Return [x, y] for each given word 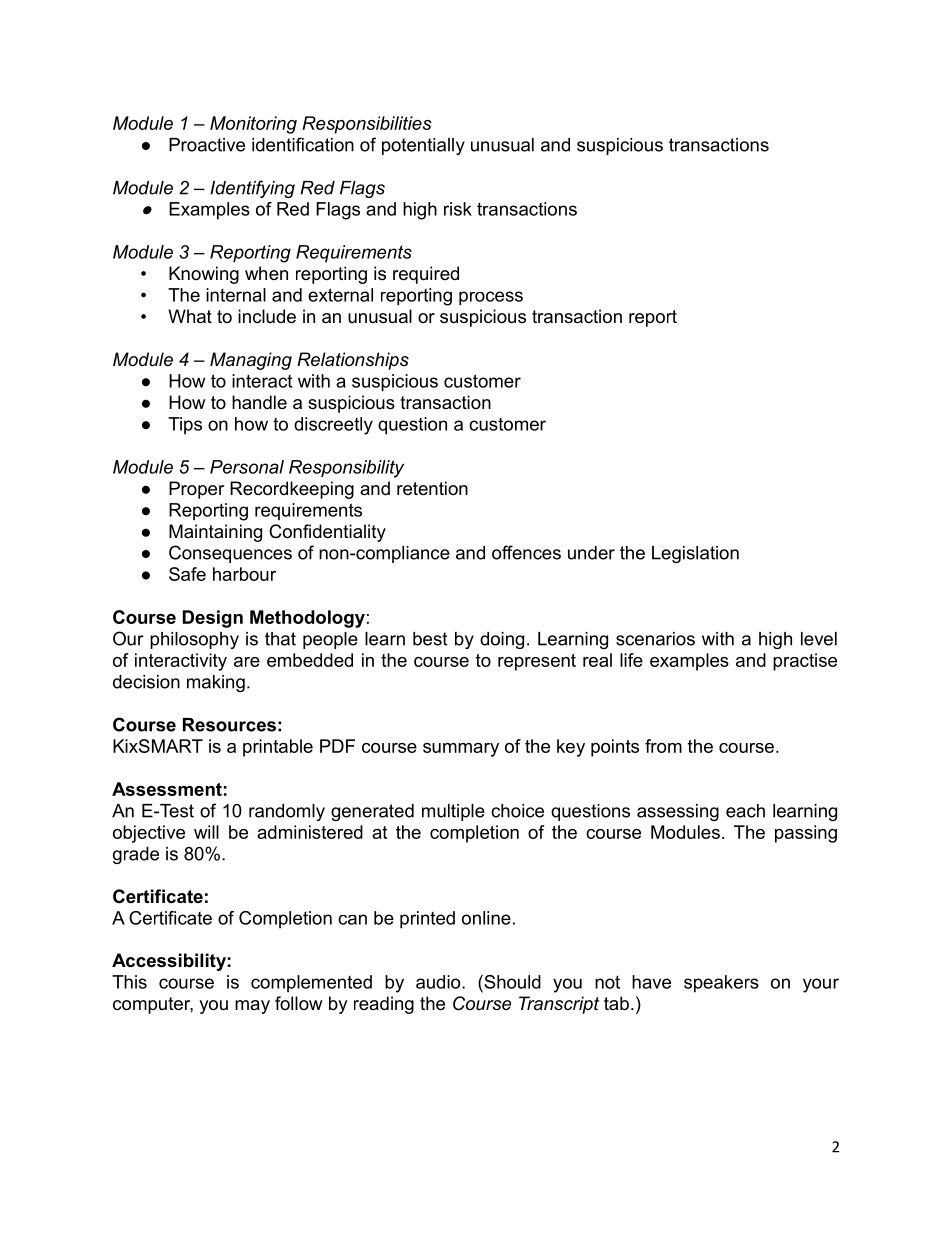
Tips [185, 426]
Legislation [695, 554]
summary [461, 750]
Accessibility [169, 962]
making [216, 683]
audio [439, 982]
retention [432, 488]
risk [458, 209]
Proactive [207, 145]
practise [805, 662]
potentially [423, 146]
